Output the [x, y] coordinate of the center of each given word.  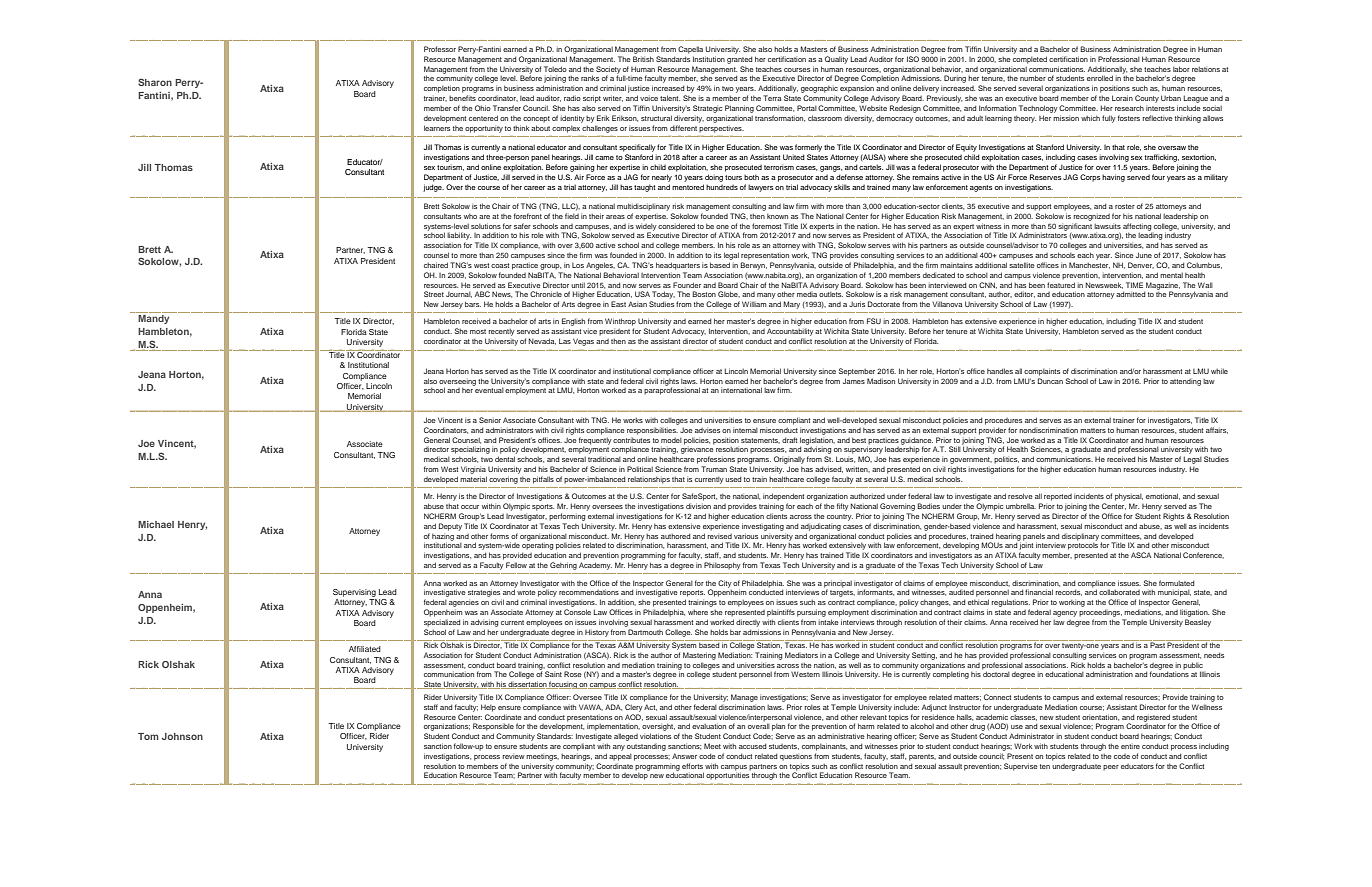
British [643, 59]
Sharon [155, 82]
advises [707, 430]
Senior [490, 420]
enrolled [1100, 78]
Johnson [182, 736]
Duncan [1050, 381]
